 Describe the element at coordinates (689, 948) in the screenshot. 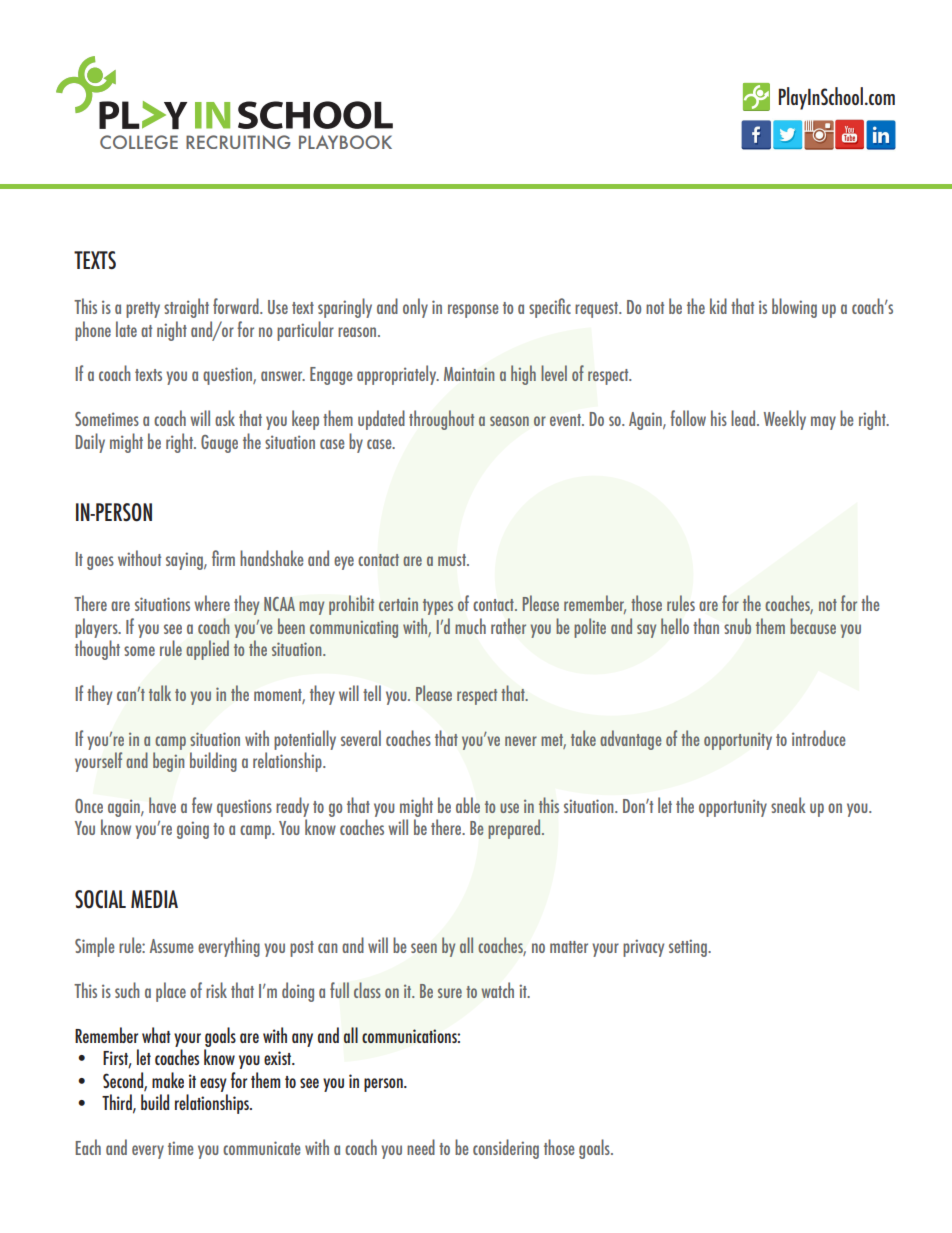

I see `setting` at that location.
